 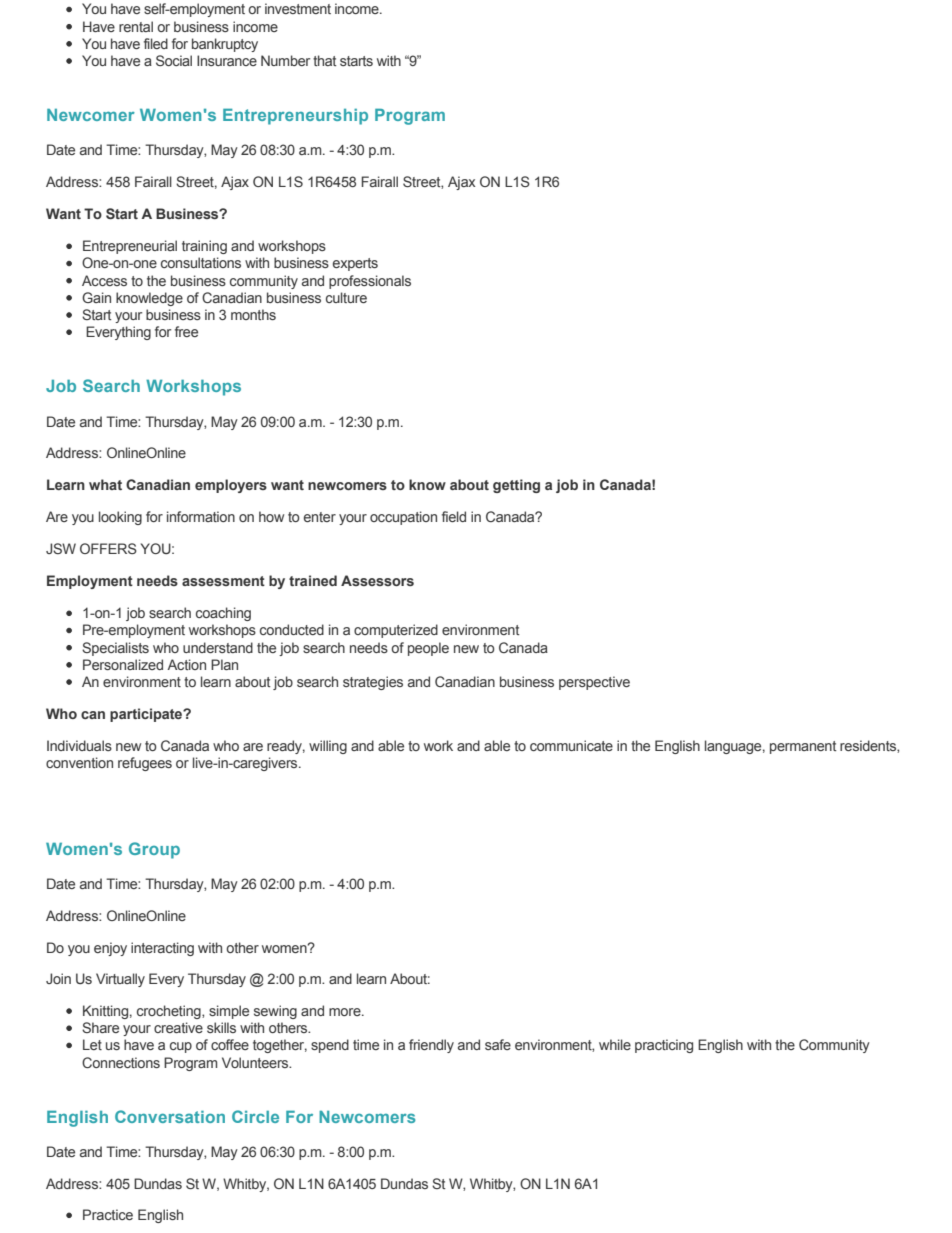 What do you see at coordinates (454, 516) in the screenshot?
I see `field` at bounding box center [454, 516].
